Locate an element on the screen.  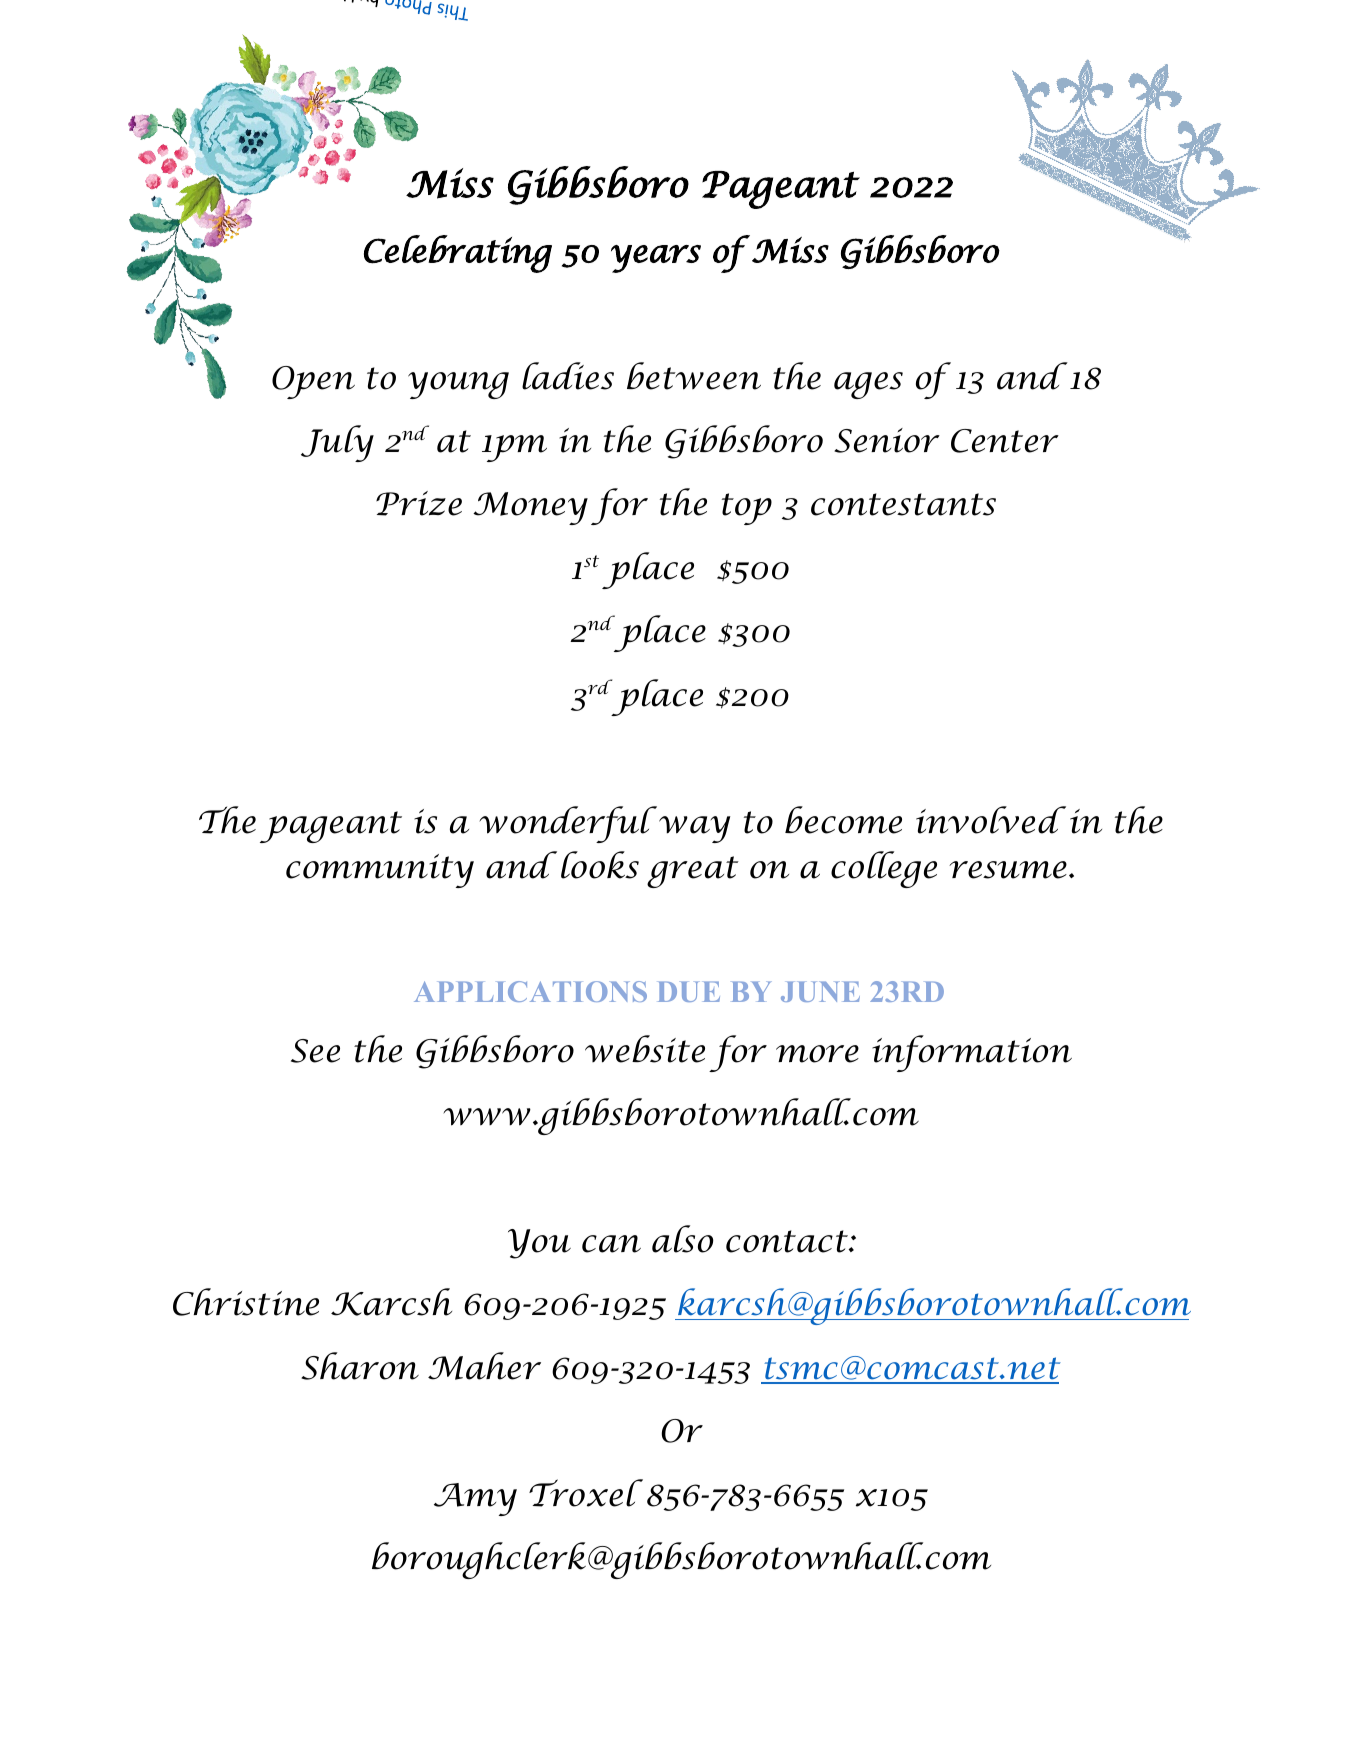
community is located at coordinates (380, 871).
